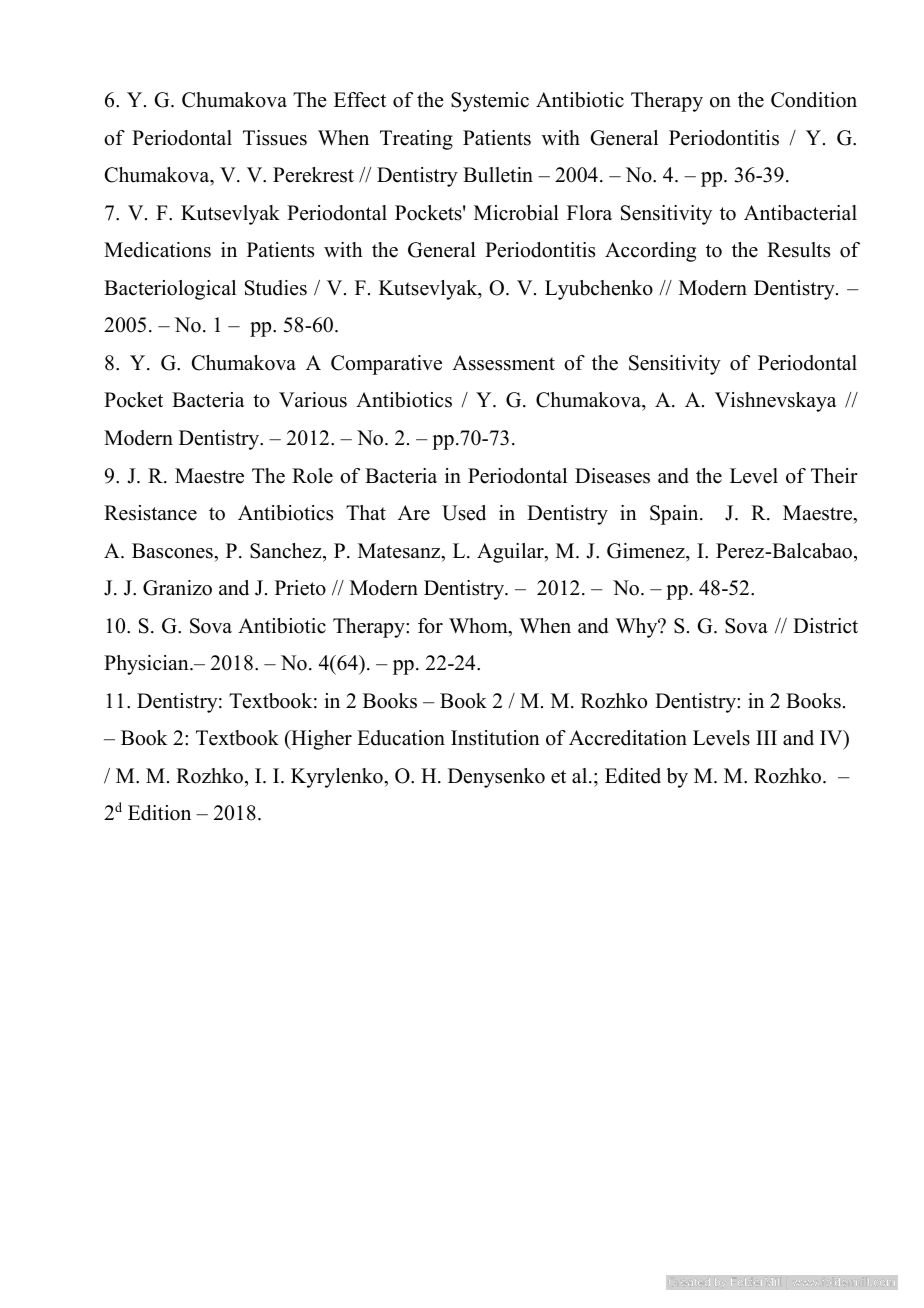 The height and width of the screenshot is (1308, 924). Describe the element at coordinates (675, 515) in the screenshot. I see `Spain` at that location.
